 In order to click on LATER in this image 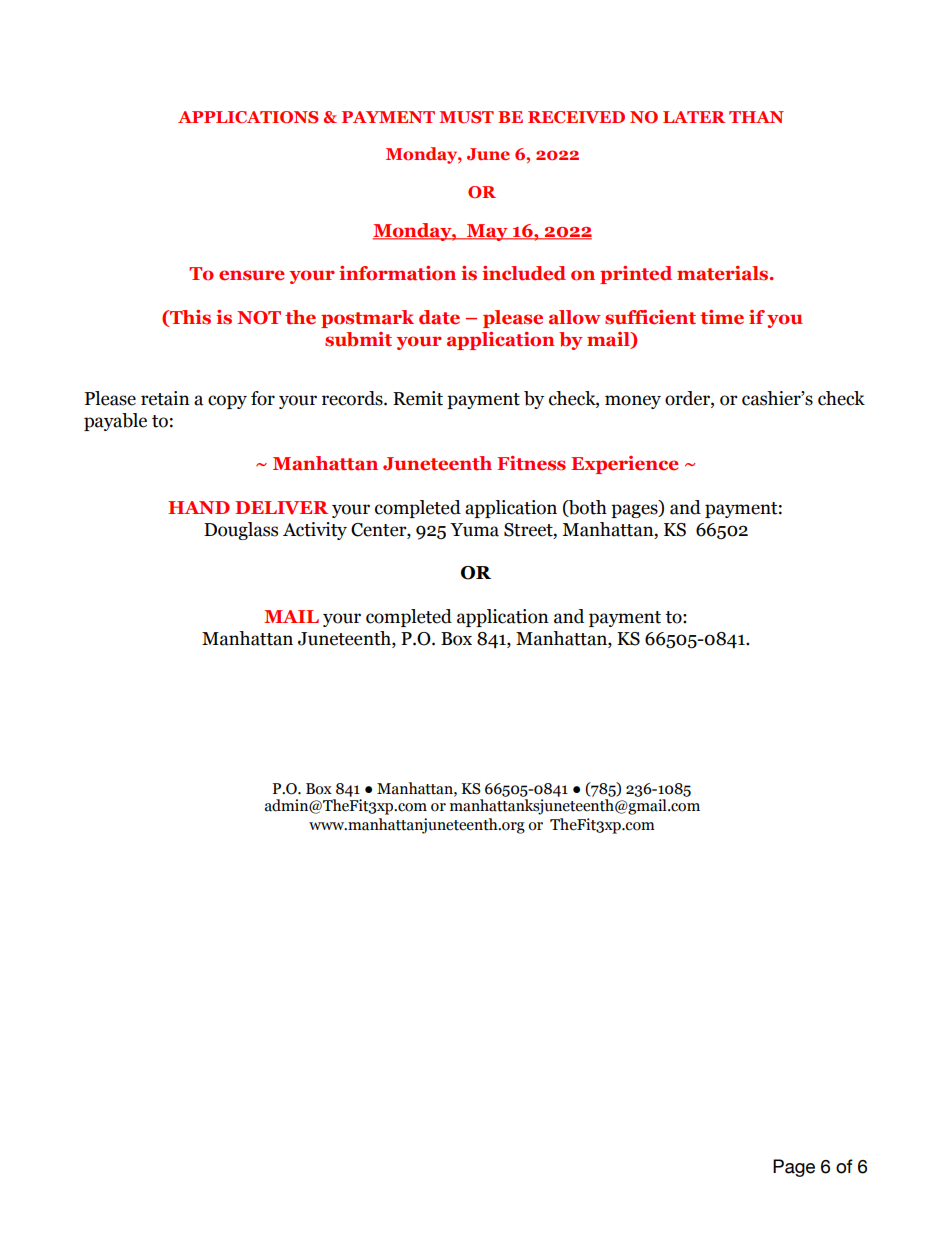, I will do `click(694, 117)`.
